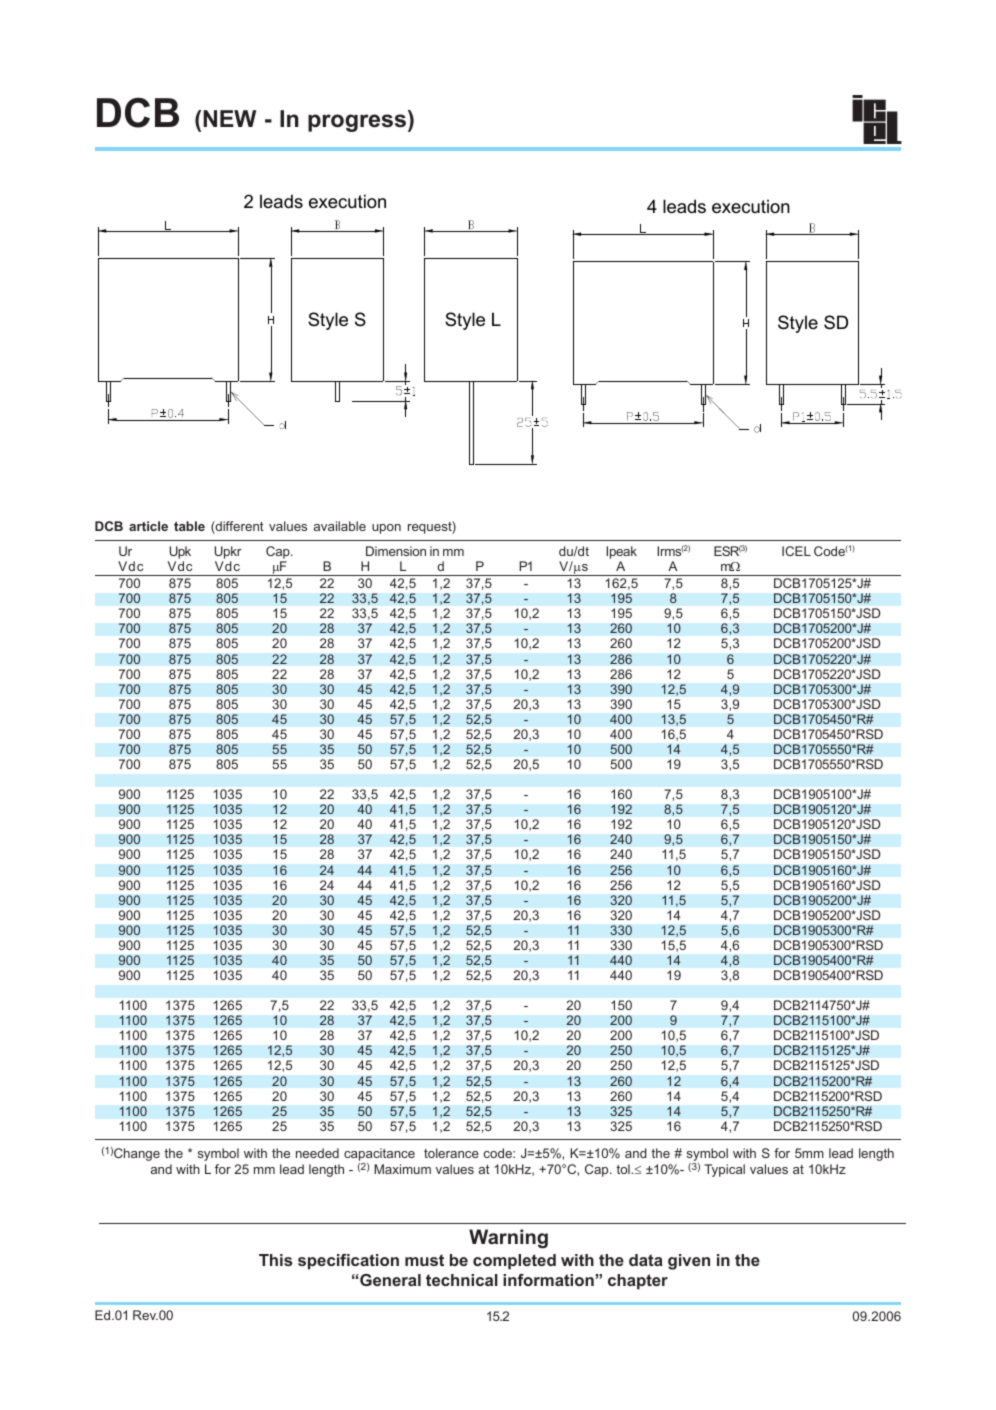  I want to click on progress, so click(357, 123).
